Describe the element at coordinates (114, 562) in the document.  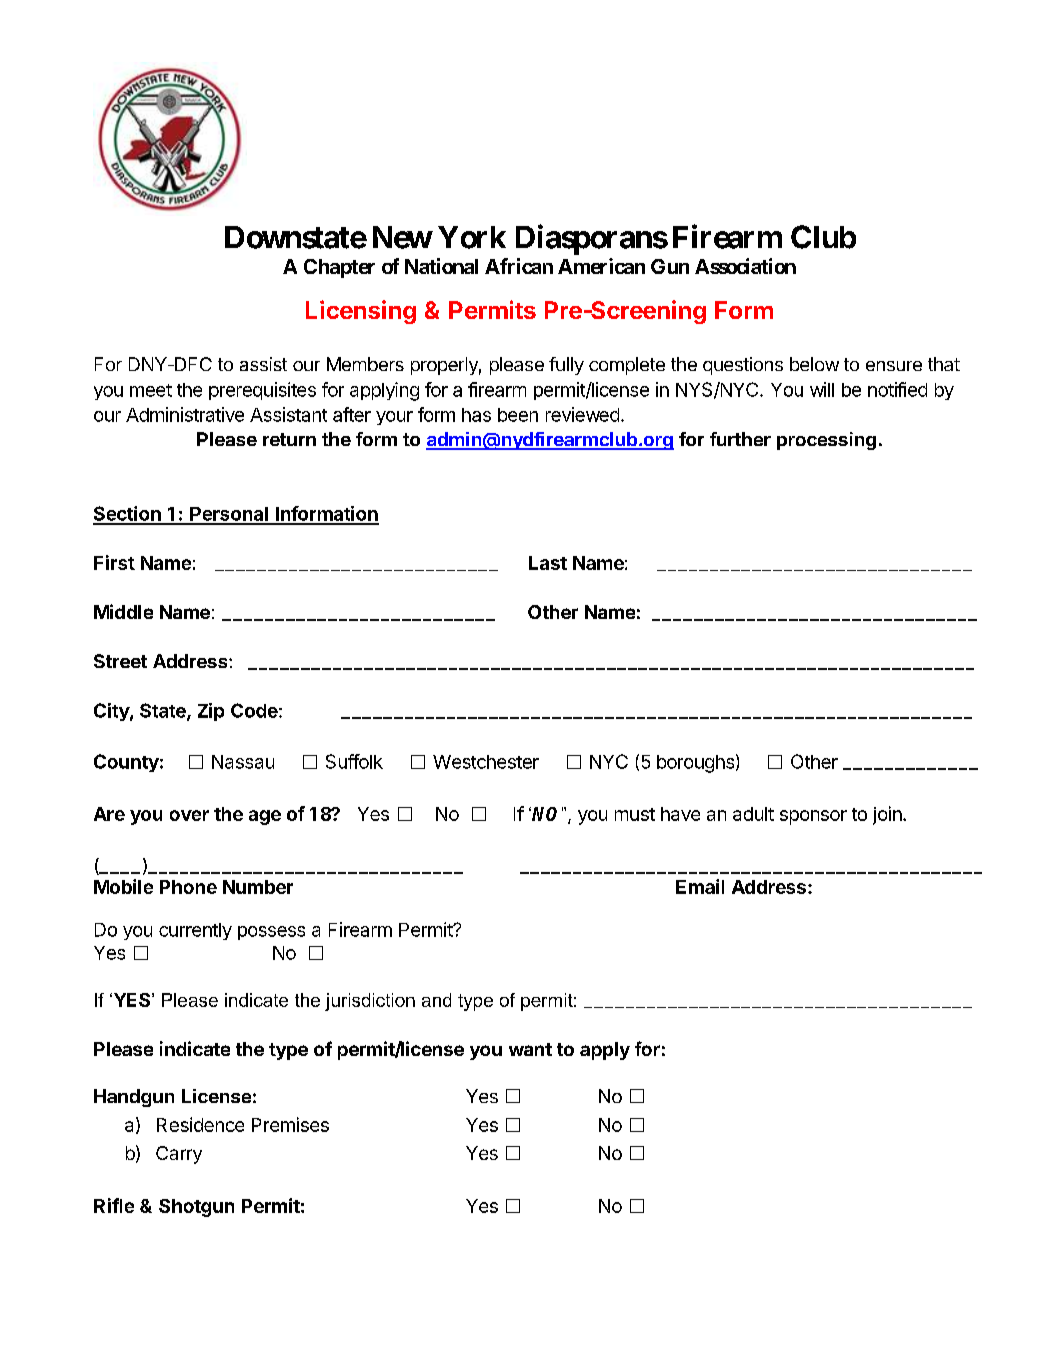
I see `First` at that location.
